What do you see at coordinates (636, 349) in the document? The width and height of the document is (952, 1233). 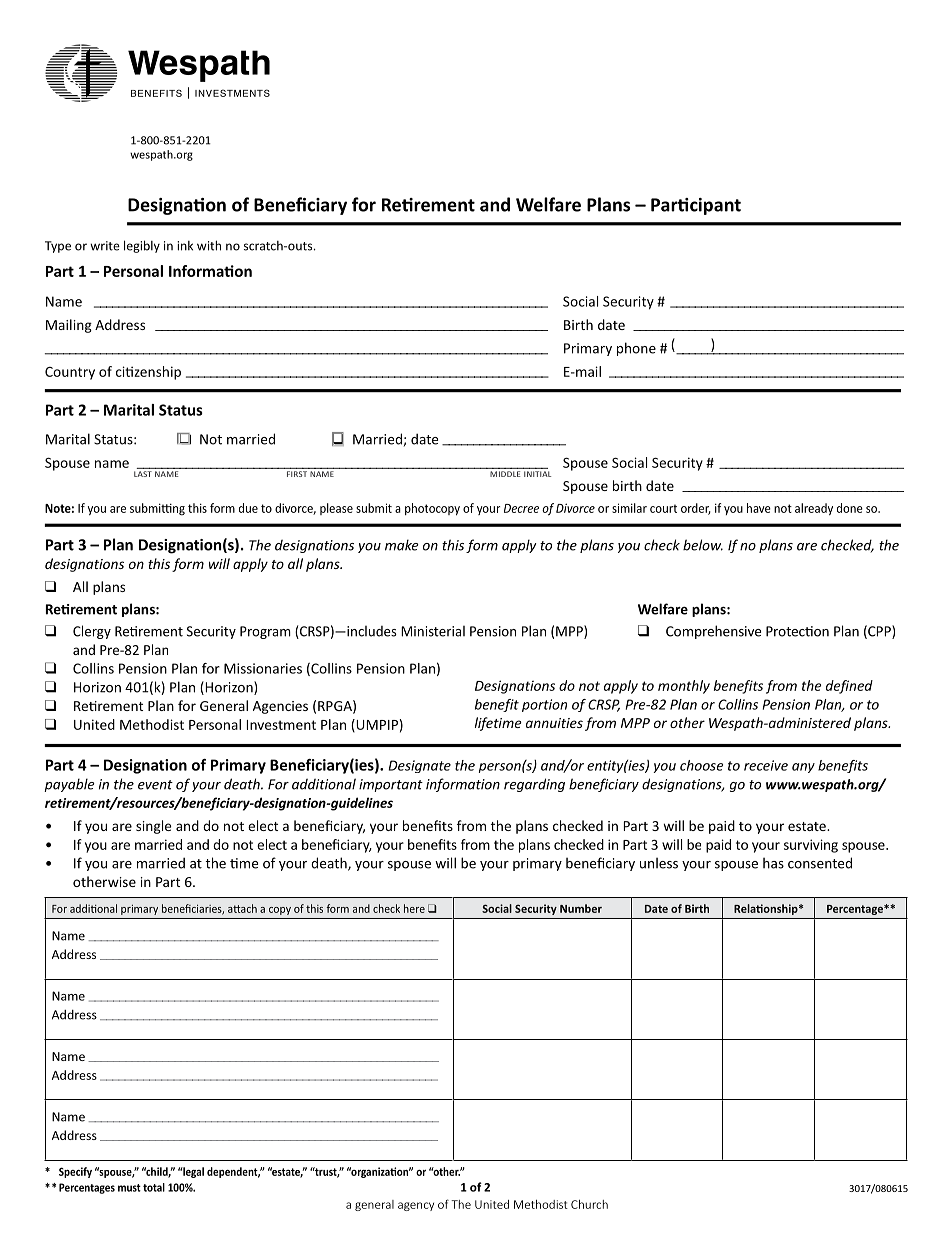 I see `phone` at bounding box center [636, 349].
